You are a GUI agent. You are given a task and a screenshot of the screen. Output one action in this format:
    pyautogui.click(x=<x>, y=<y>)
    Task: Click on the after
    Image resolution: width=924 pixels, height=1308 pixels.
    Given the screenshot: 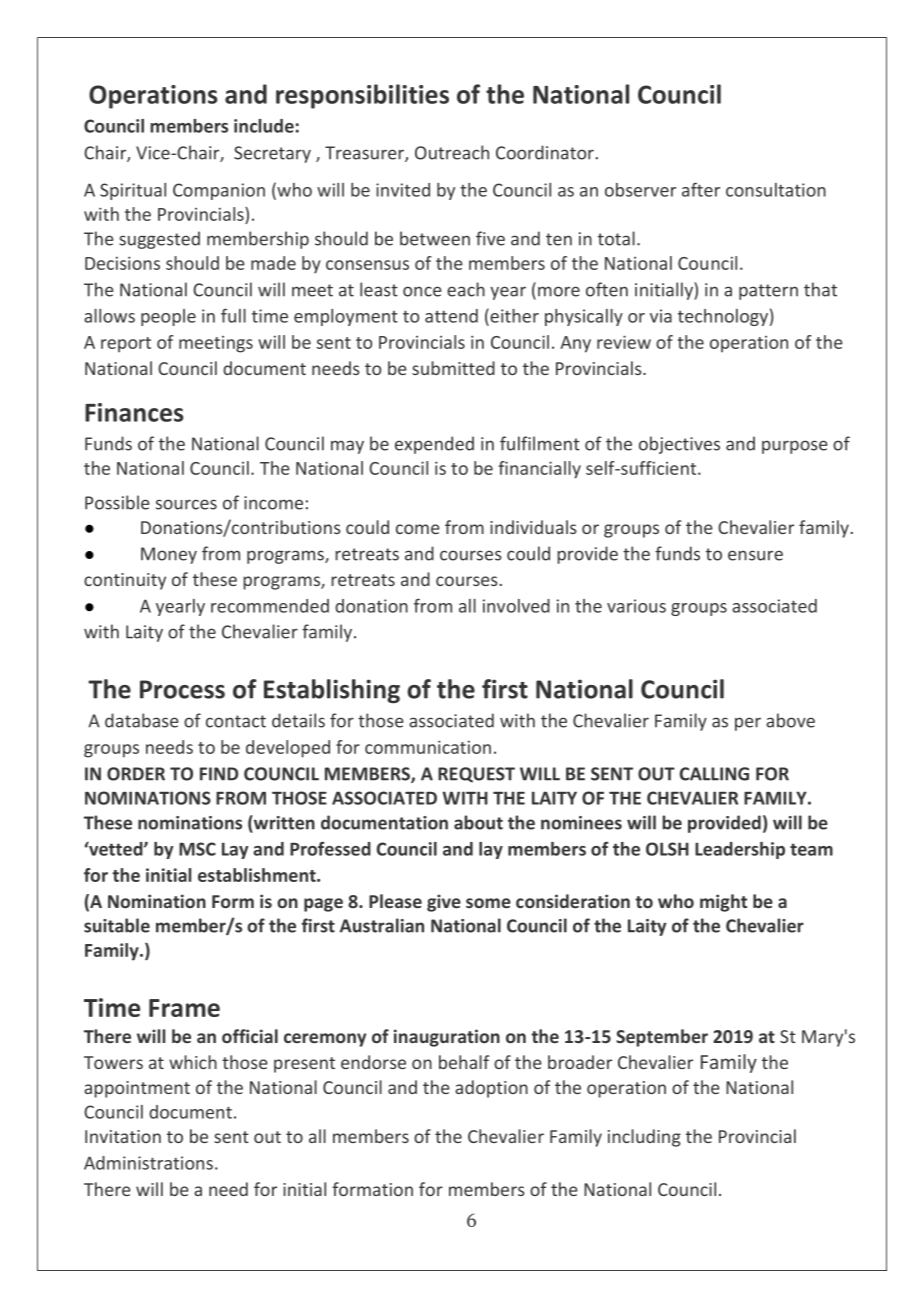 What is the action you would take?
    pyautogui.click(x=701, y=189)
